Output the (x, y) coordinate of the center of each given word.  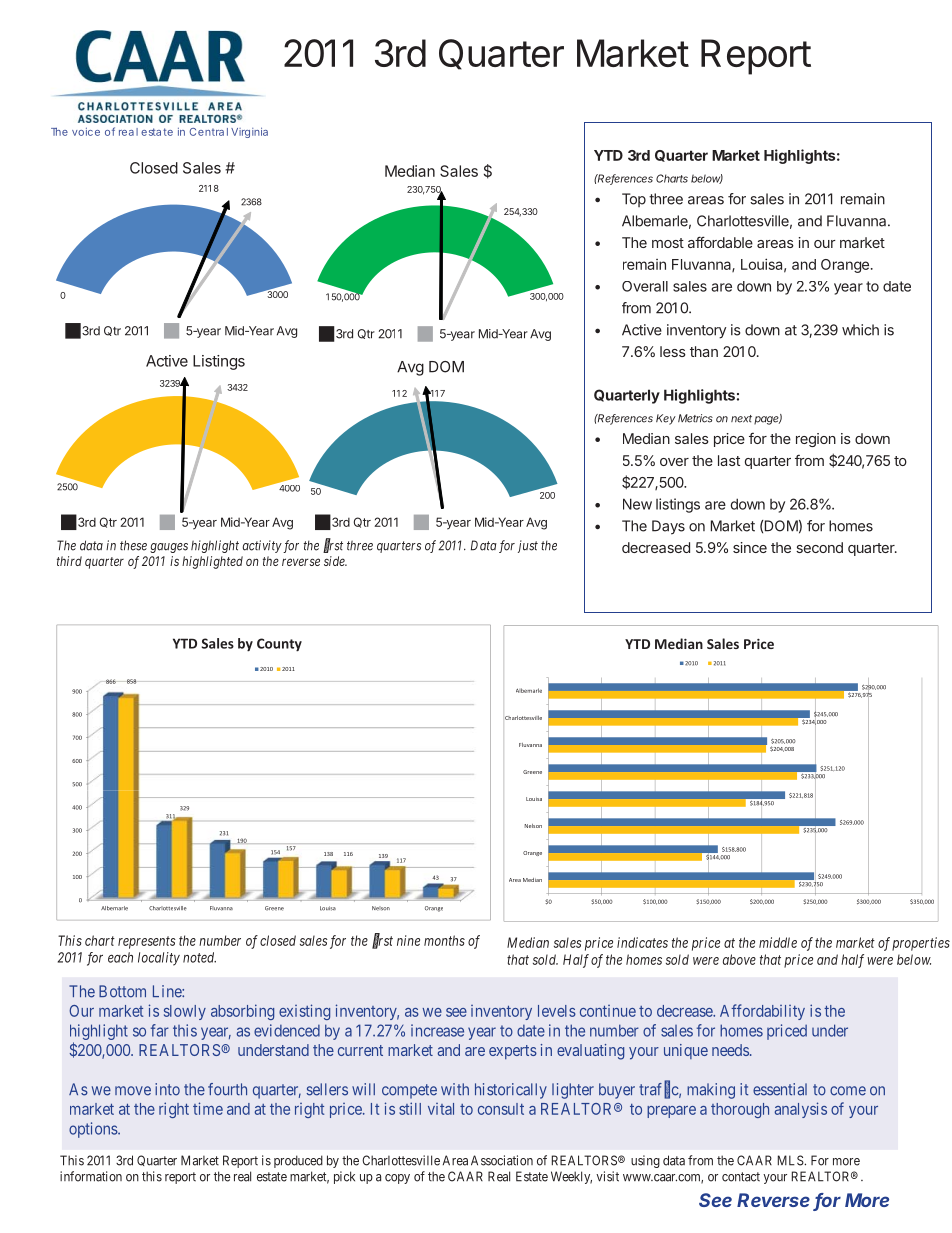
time (208, 1108)
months (444, 940)
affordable (720, 242)
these (133, 545)
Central (209, 132)
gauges (169, 548)
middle (778, 942)
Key (666, 419)
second (819, 547)
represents (147, 942)
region (816, 440)
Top (634, 200)
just (528, 546)
